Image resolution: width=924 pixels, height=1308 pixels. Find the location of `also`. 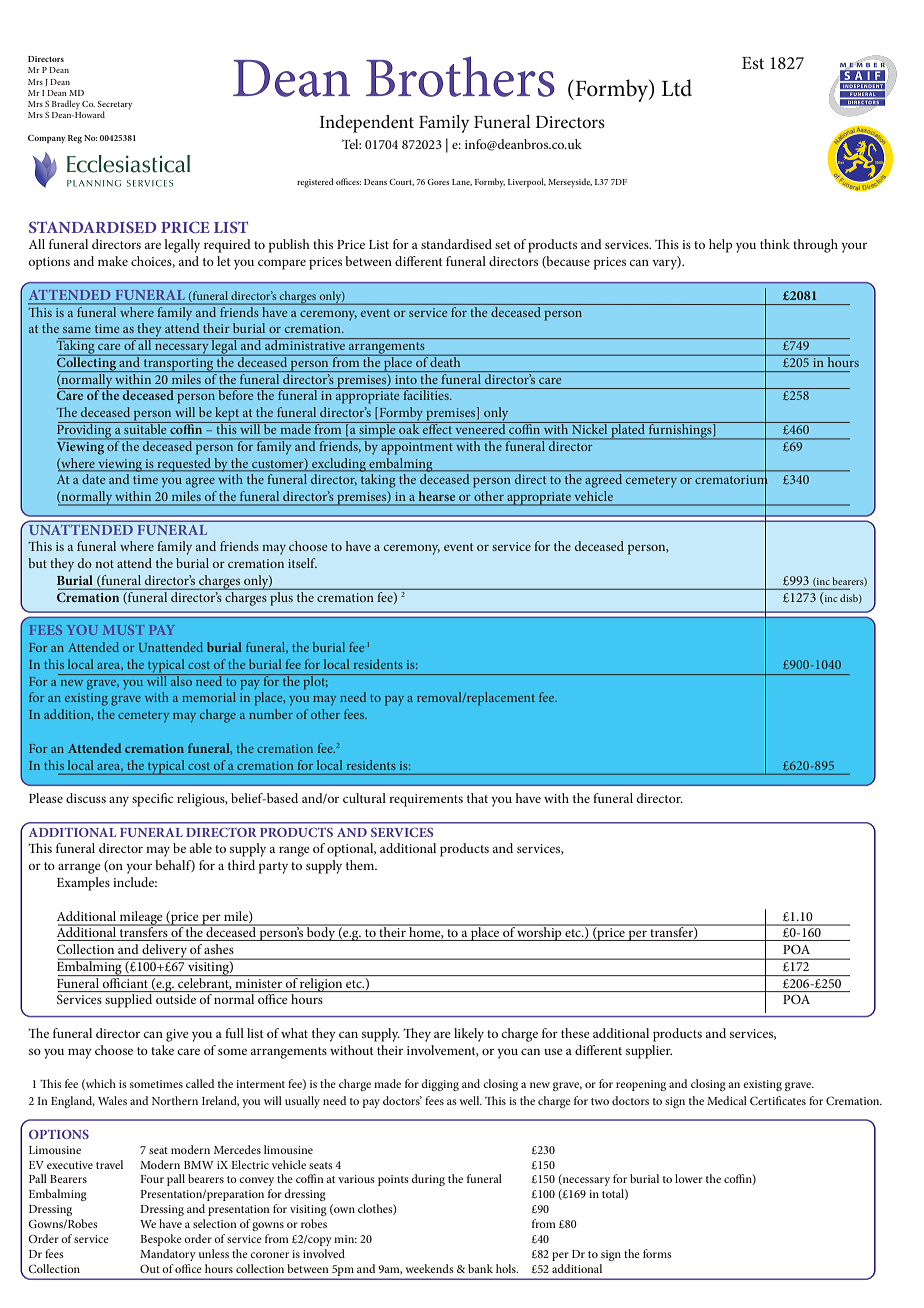

also is located at coordinates (181, 680).
